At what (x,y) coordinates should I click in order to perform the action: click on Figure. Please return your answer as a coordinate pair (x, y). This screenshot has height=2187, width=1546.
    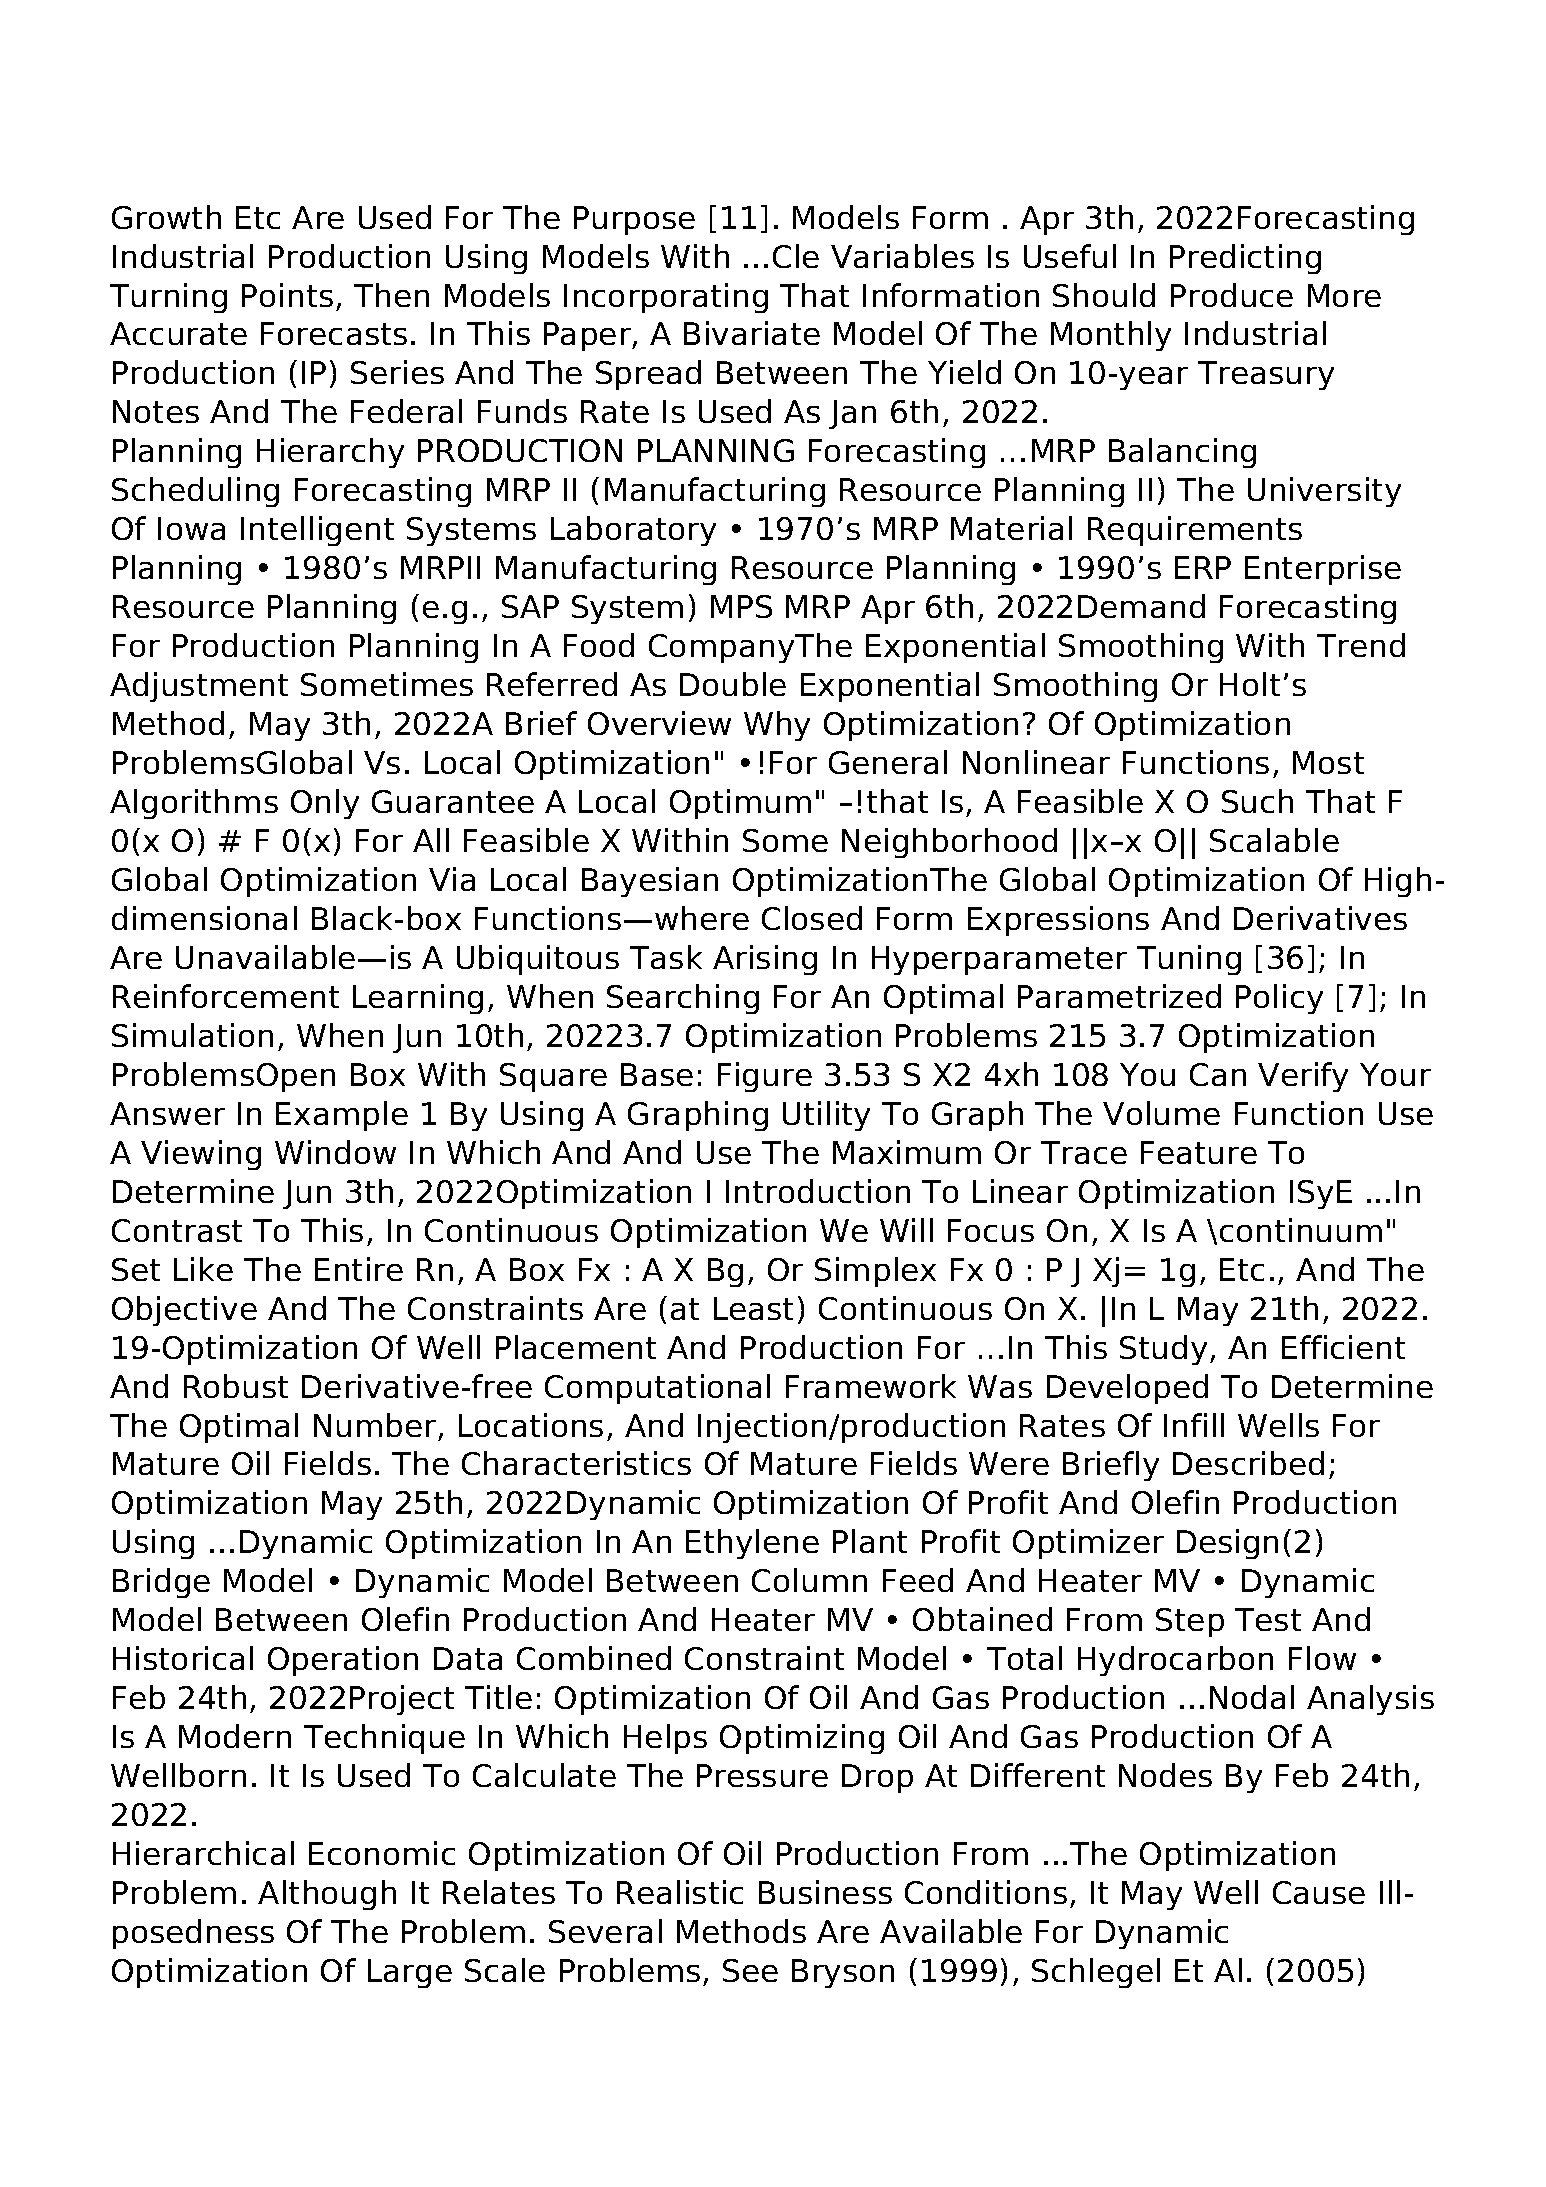
    Looking at the image, I should click on (765, 1077).
